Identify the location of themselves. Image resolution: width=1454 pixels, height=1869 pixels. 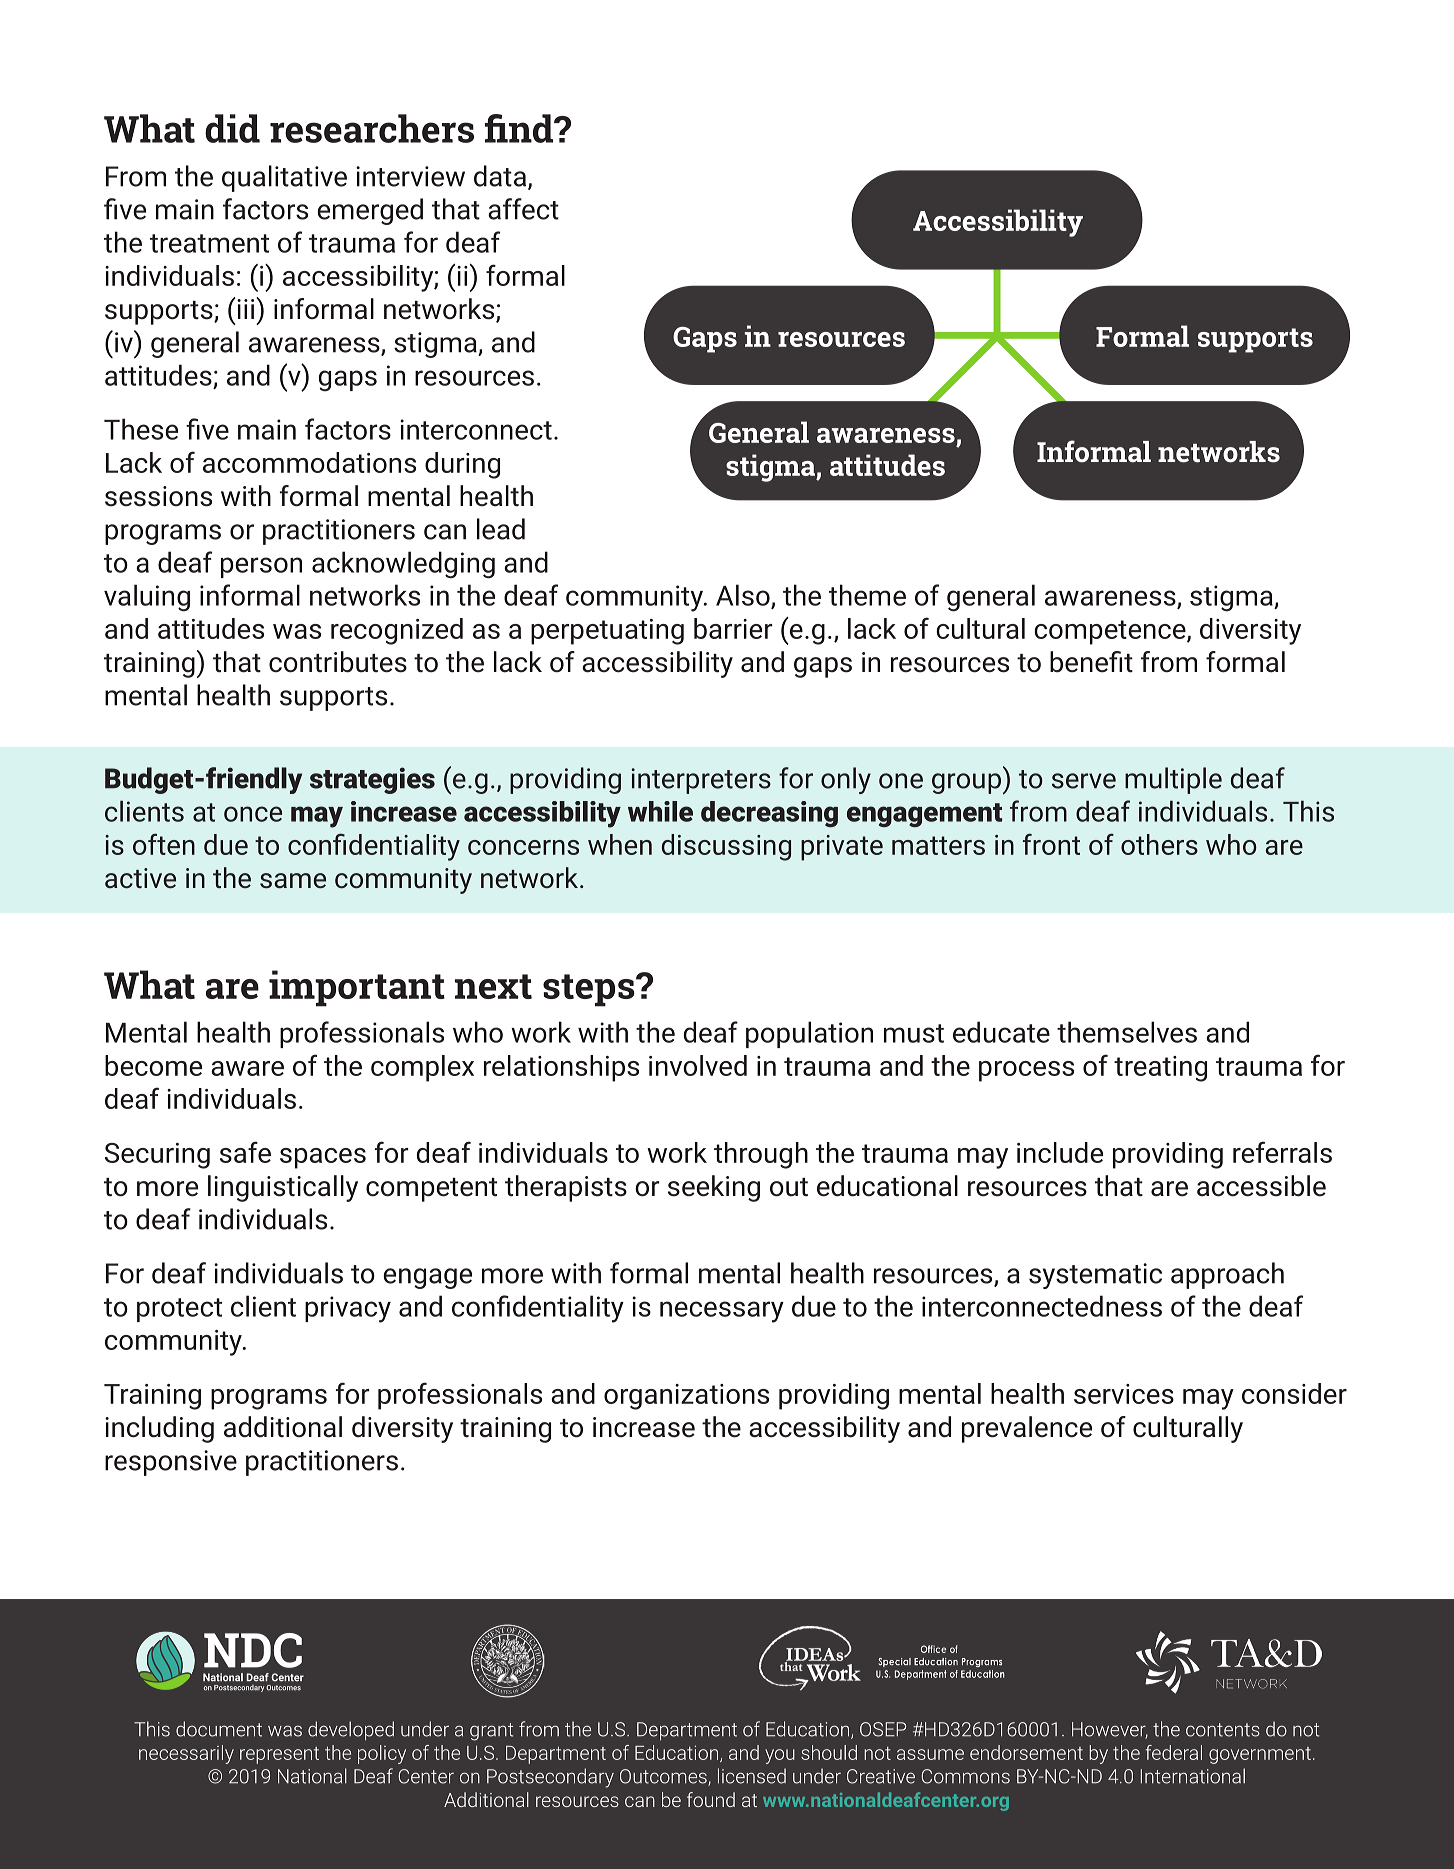
(1127, 1032).
